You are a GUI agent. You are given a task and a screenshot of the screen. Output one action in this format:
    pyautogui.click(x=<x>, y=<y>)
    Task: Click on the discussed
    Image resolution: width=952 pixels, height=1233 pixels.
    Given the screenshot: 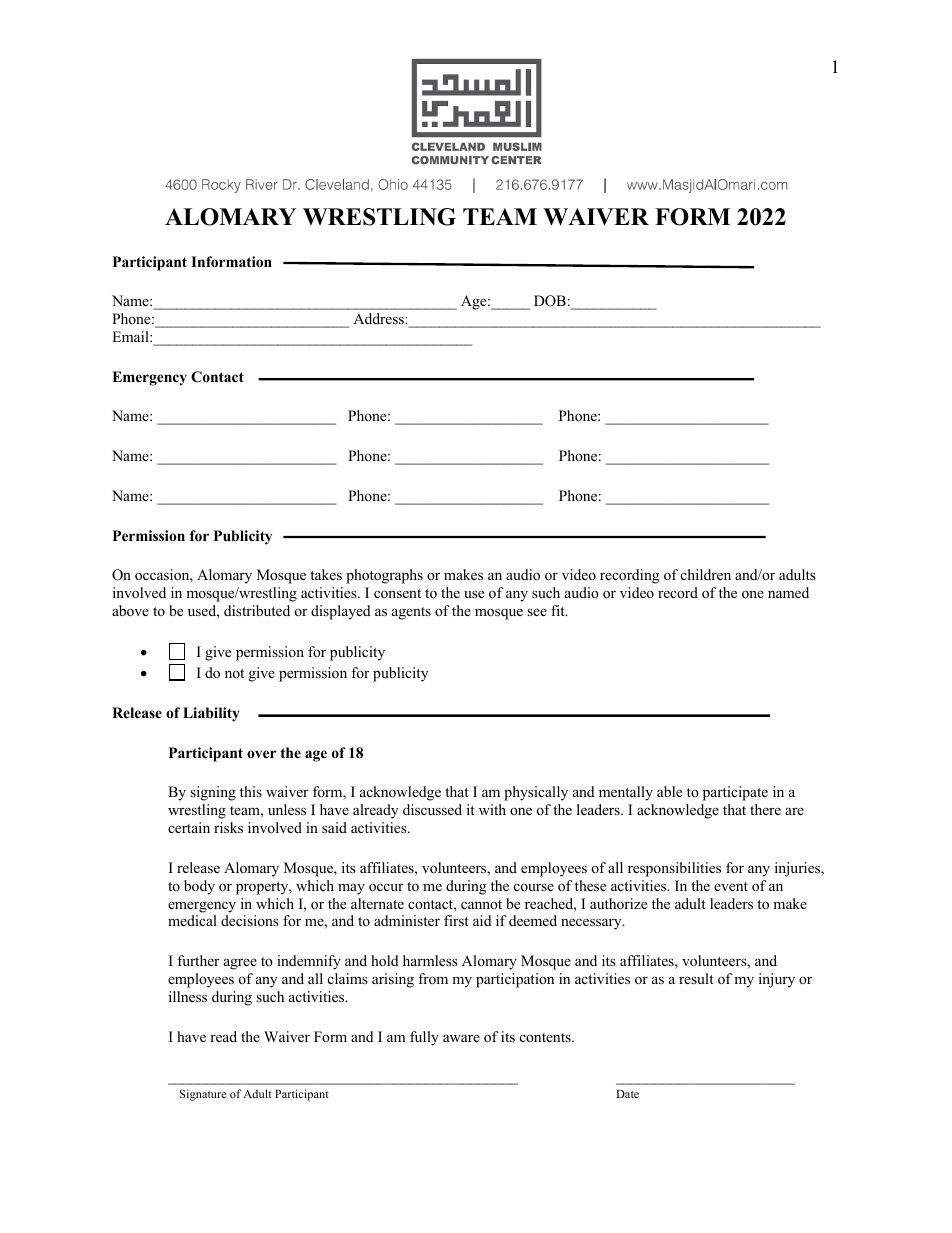 What is the action you would take?
    pyautogui.click(x=432, y=809)
